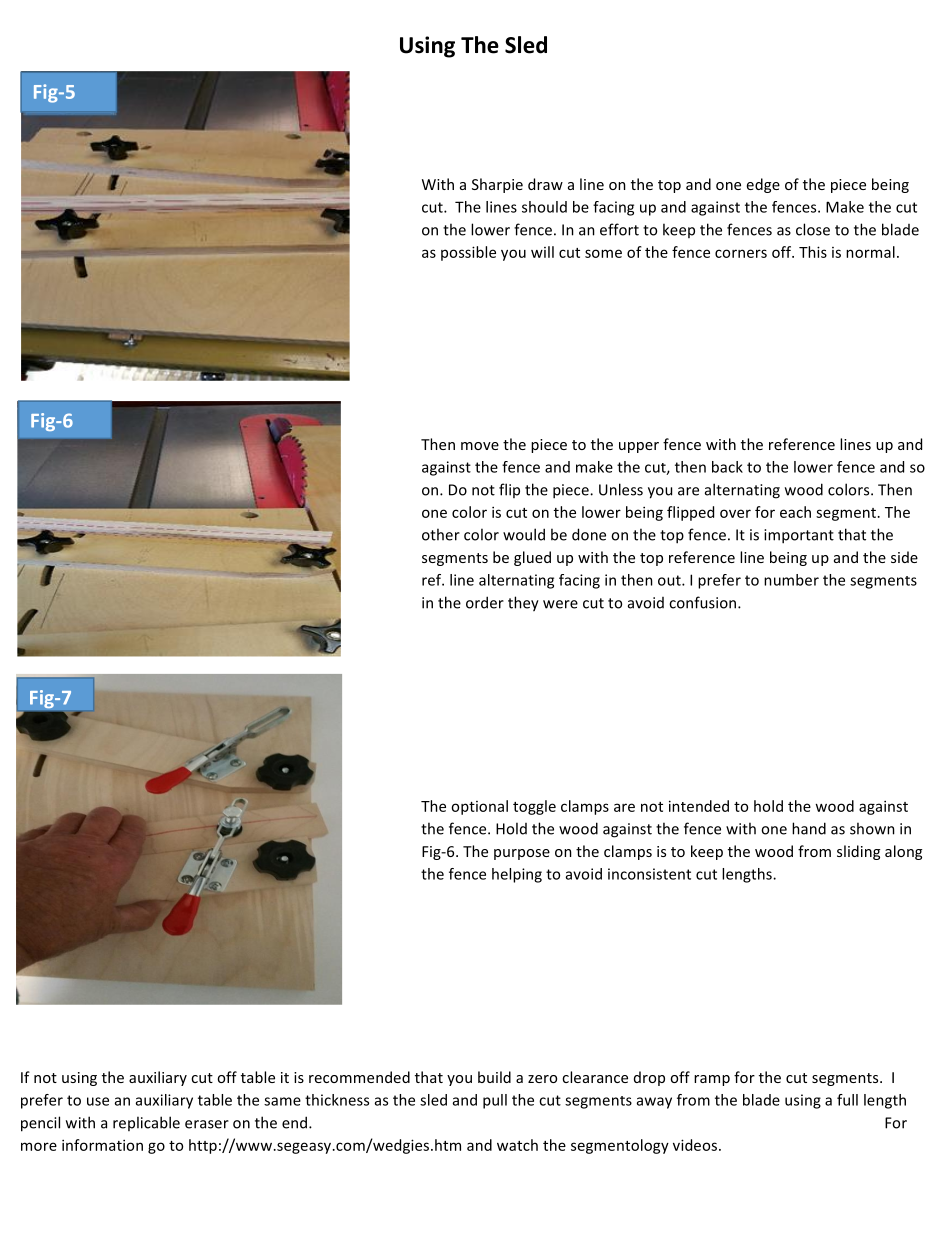 This page has height=1233, width=952. Describe the element at coordinates (480, 446) in the page. I see `move` at that location.
